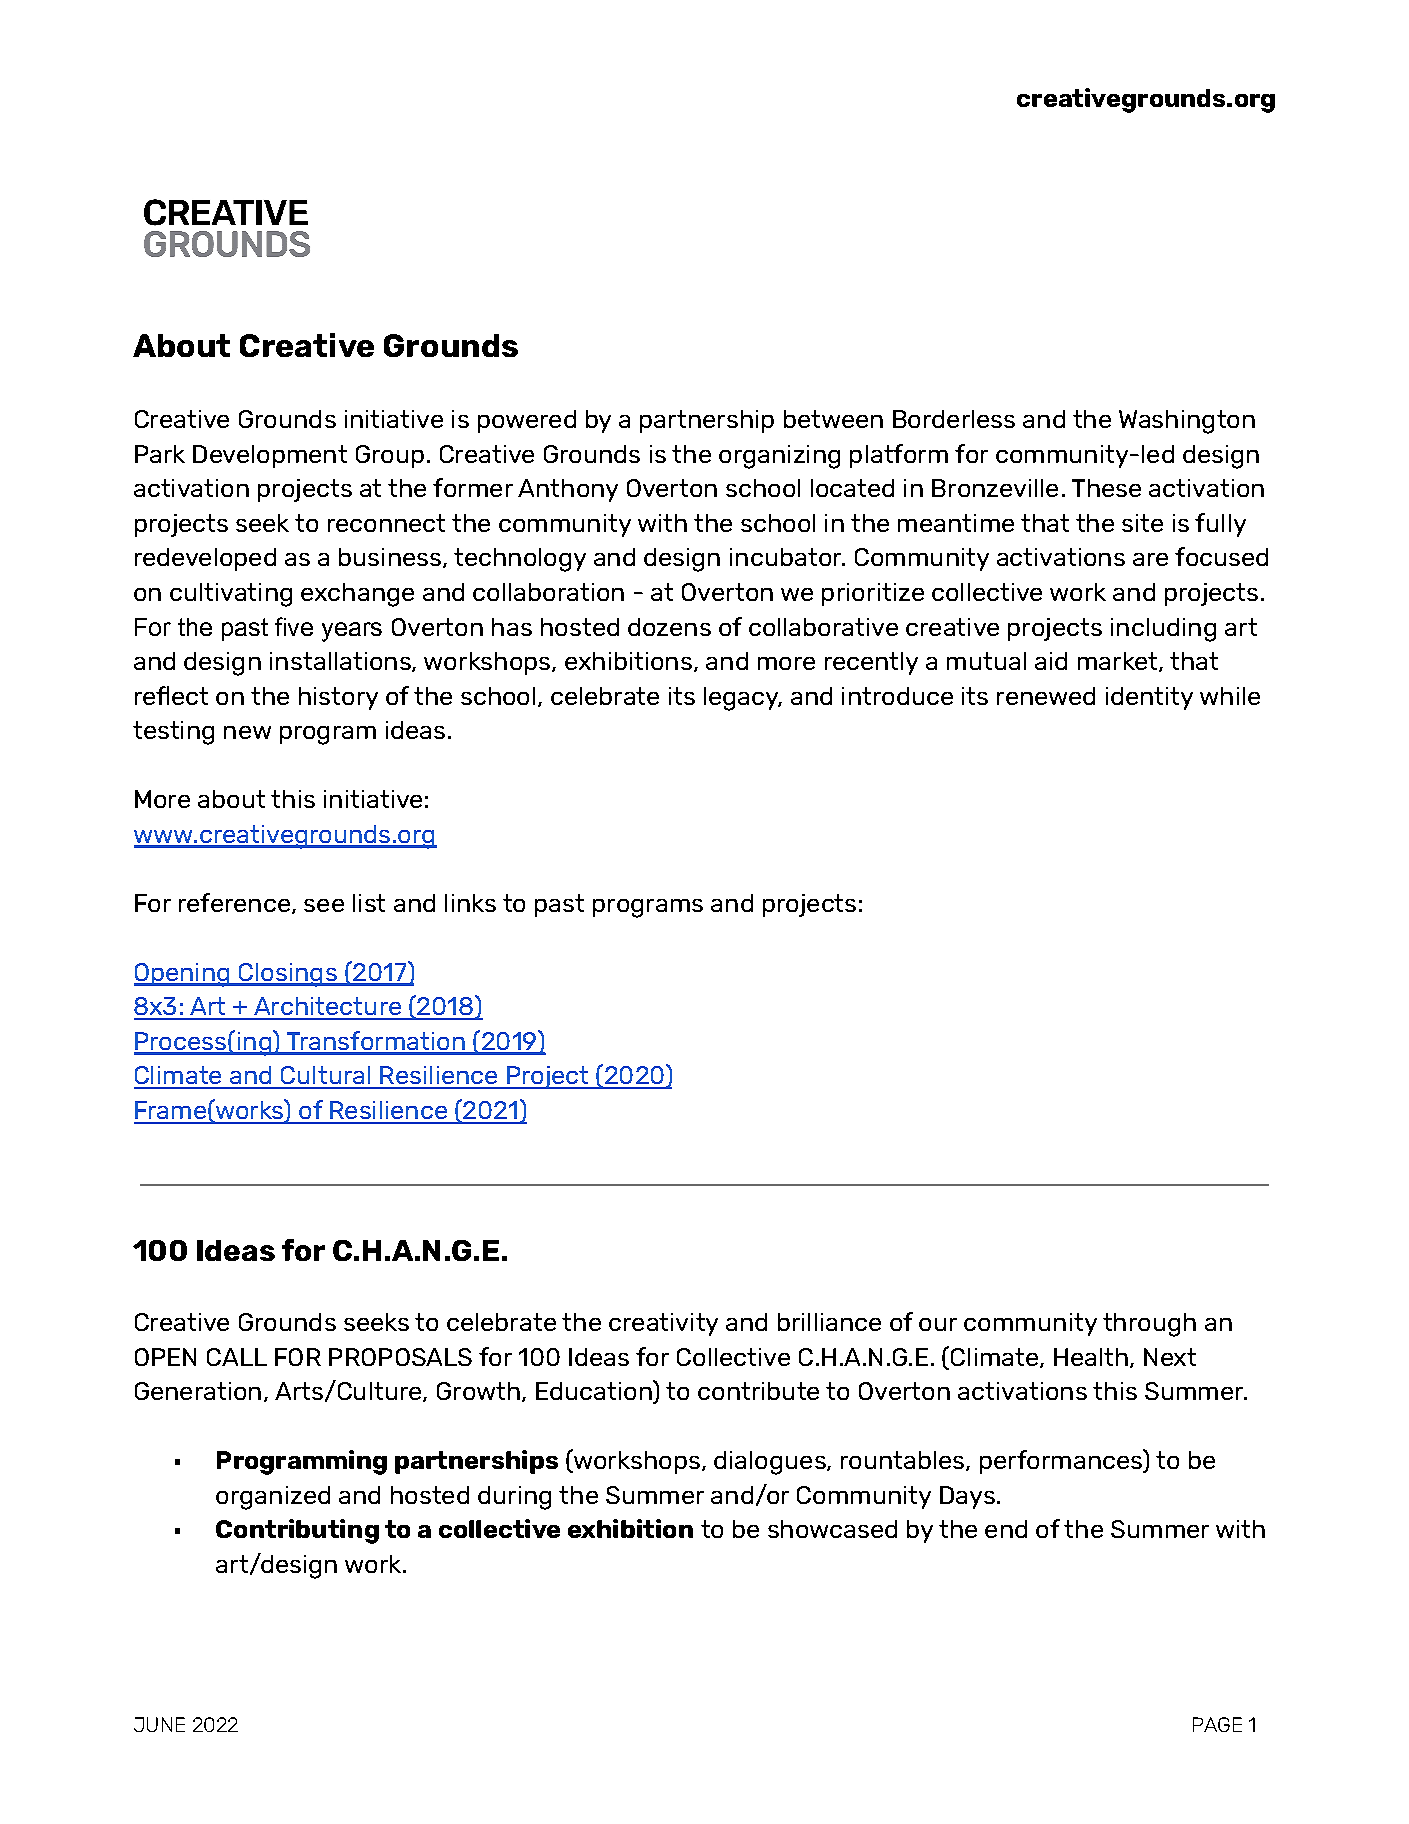 Image resolution: width=1409 pixels, height=1824 pixels. Describe the element at coordinates (470, 903) in the image. I see `links` at that location.
